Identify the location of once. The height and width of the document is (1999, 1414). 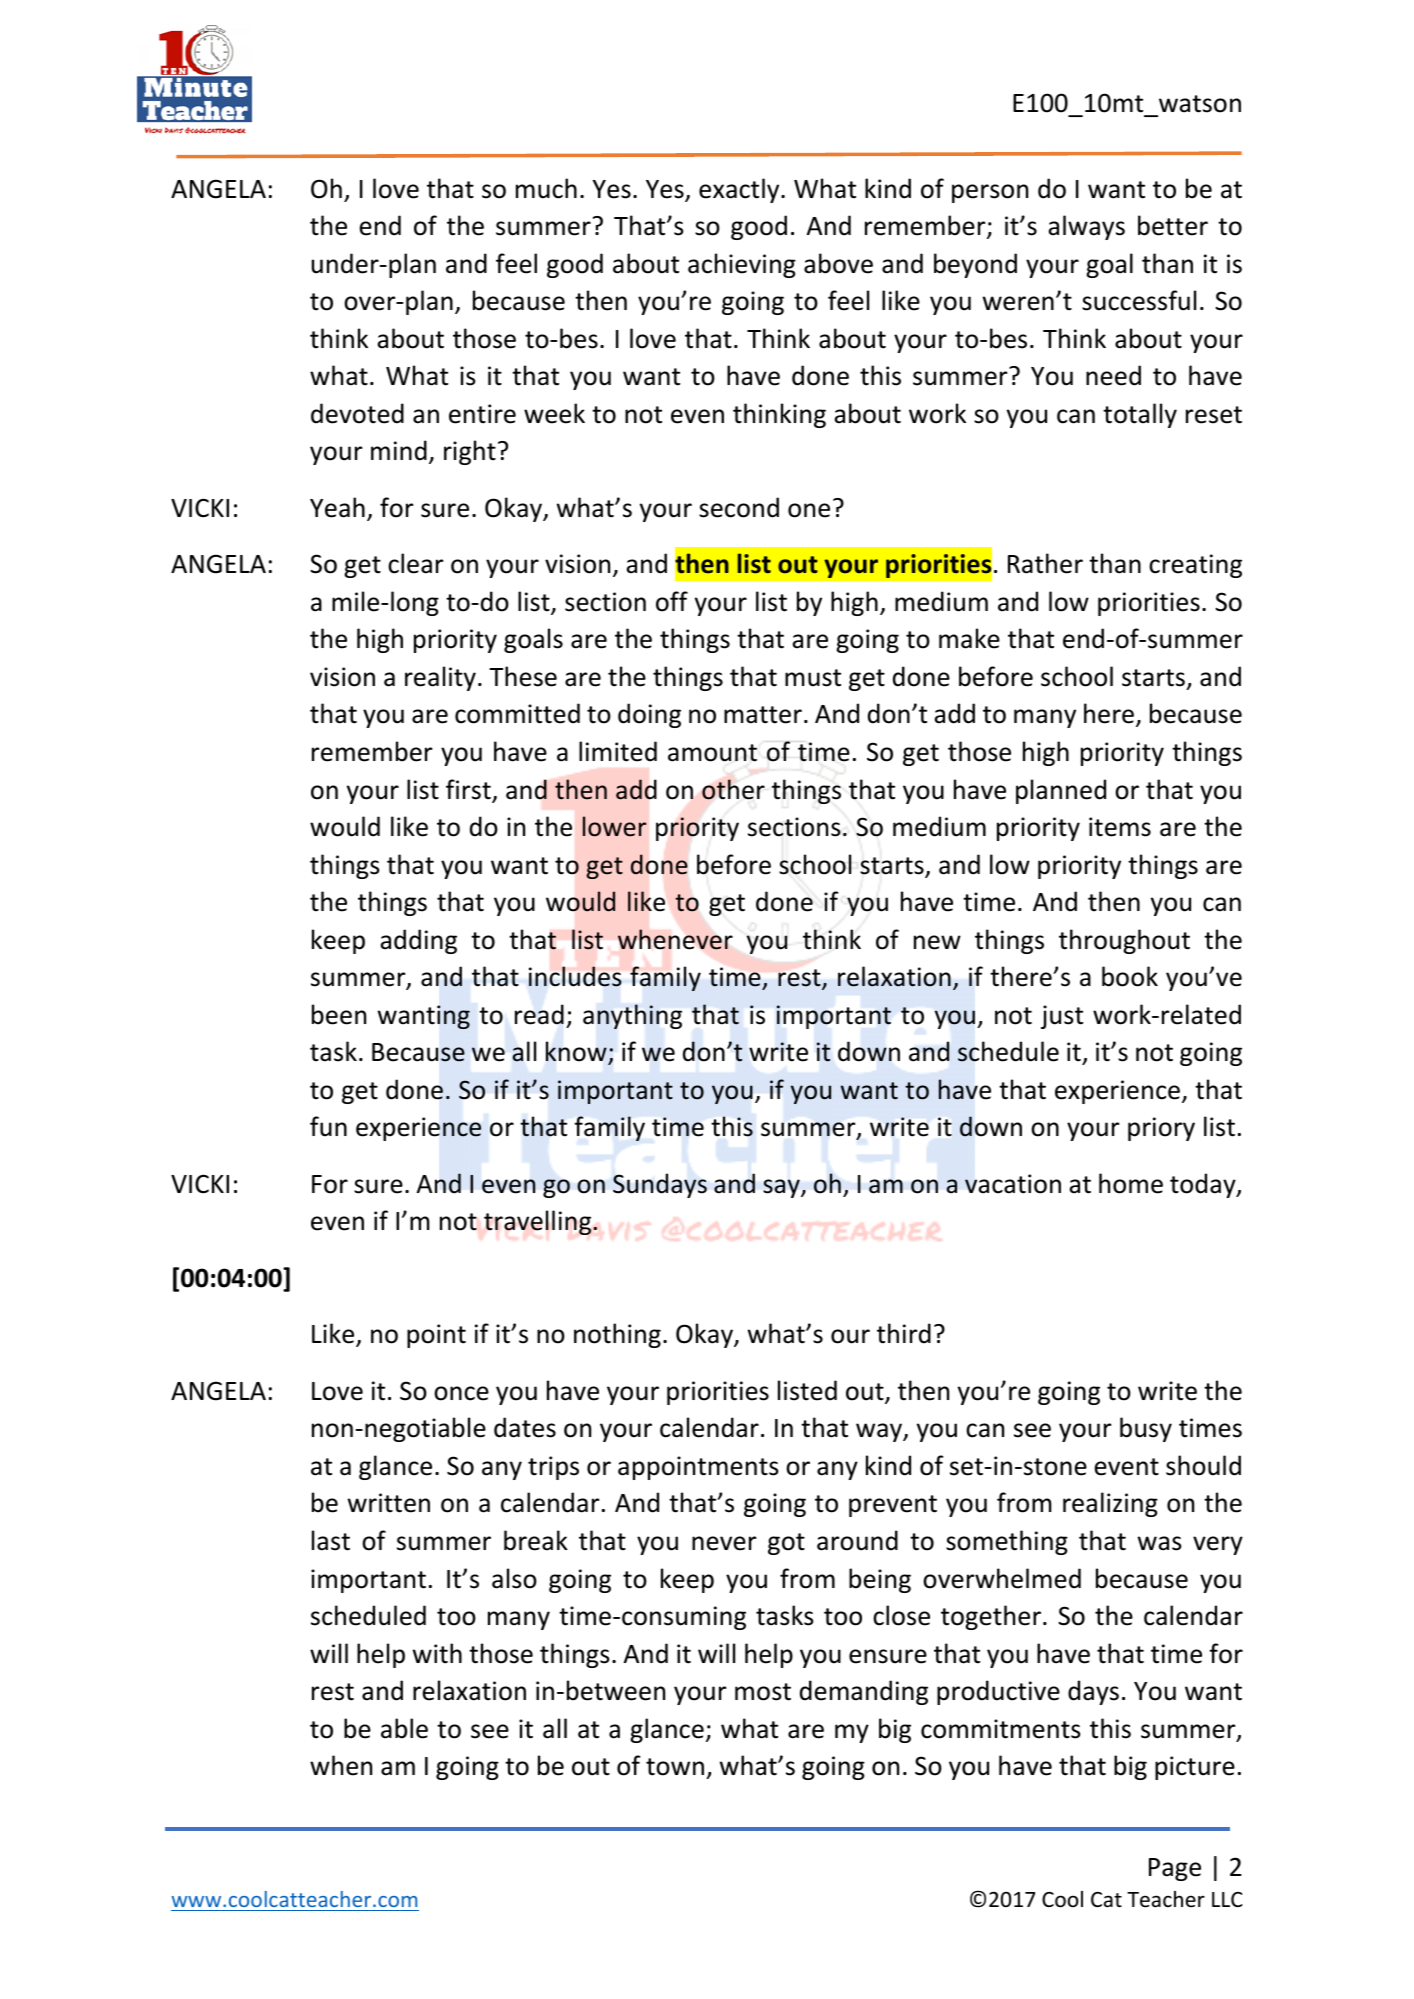
(461, 1393).
